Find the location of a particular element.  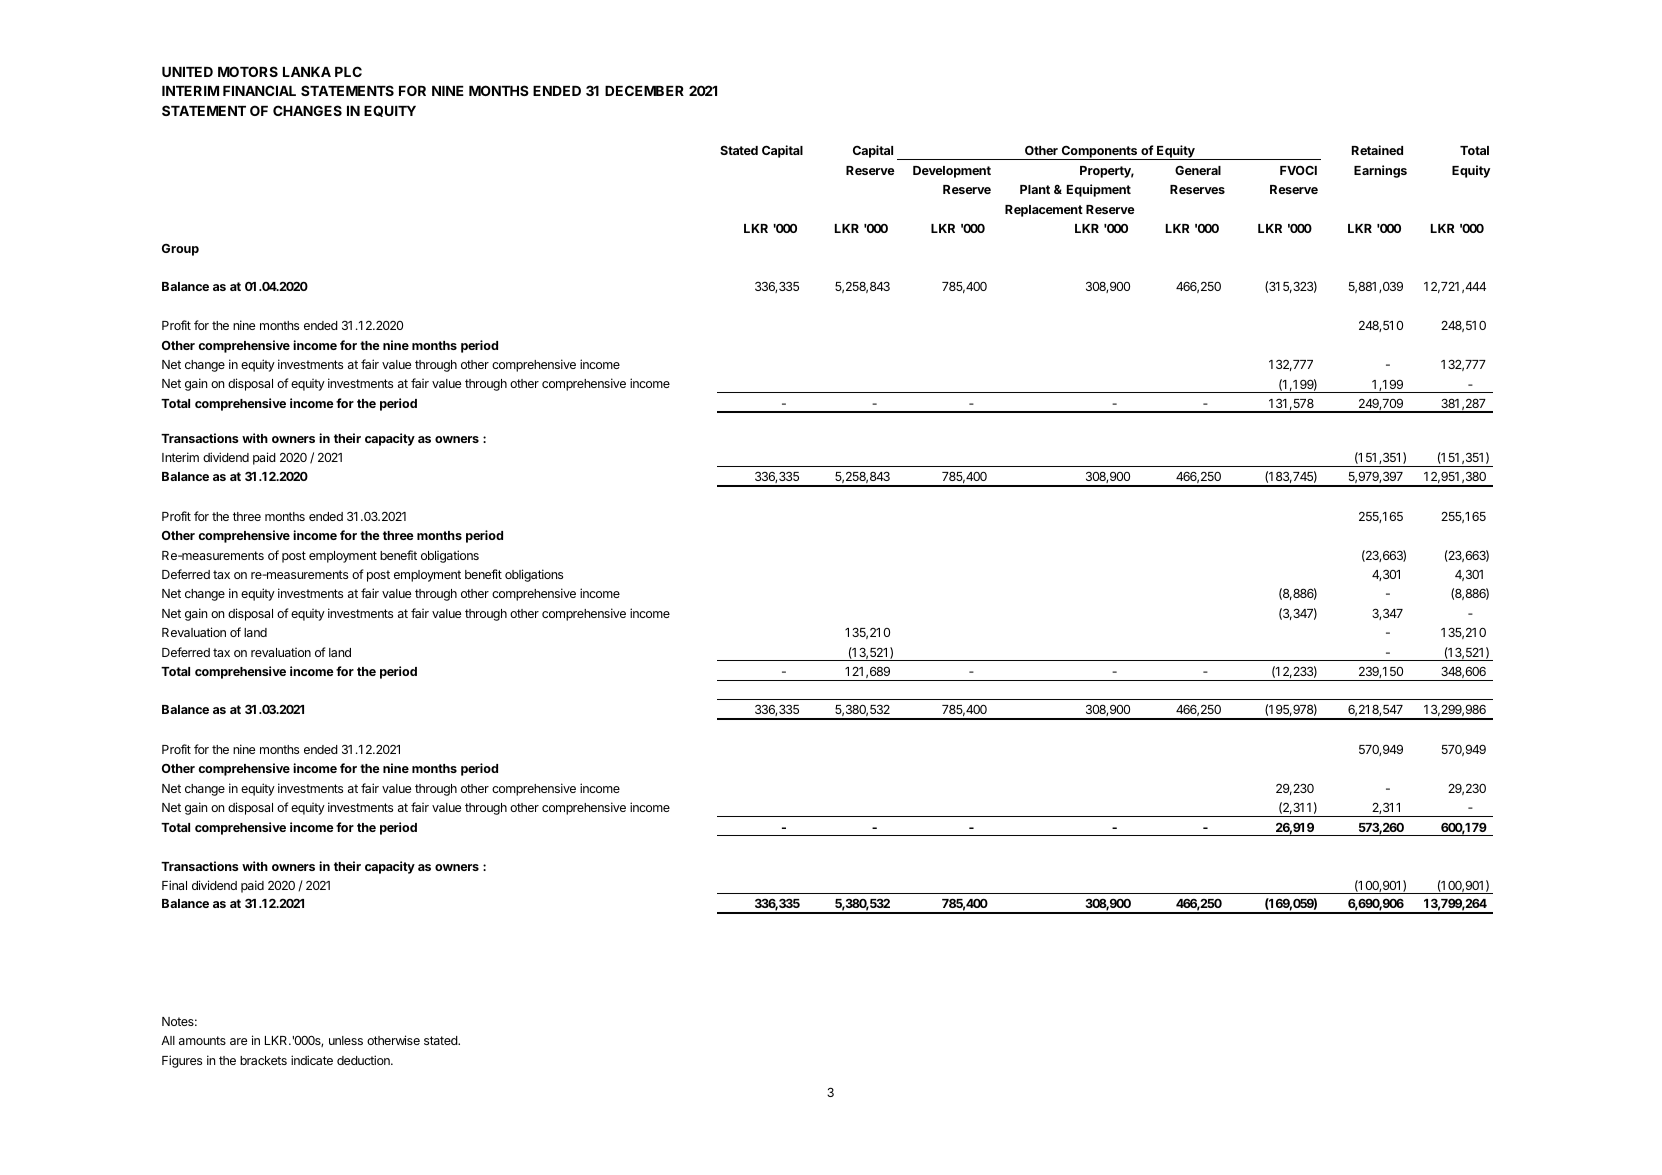

DECEMBER is located at coordinates (644, 90).
